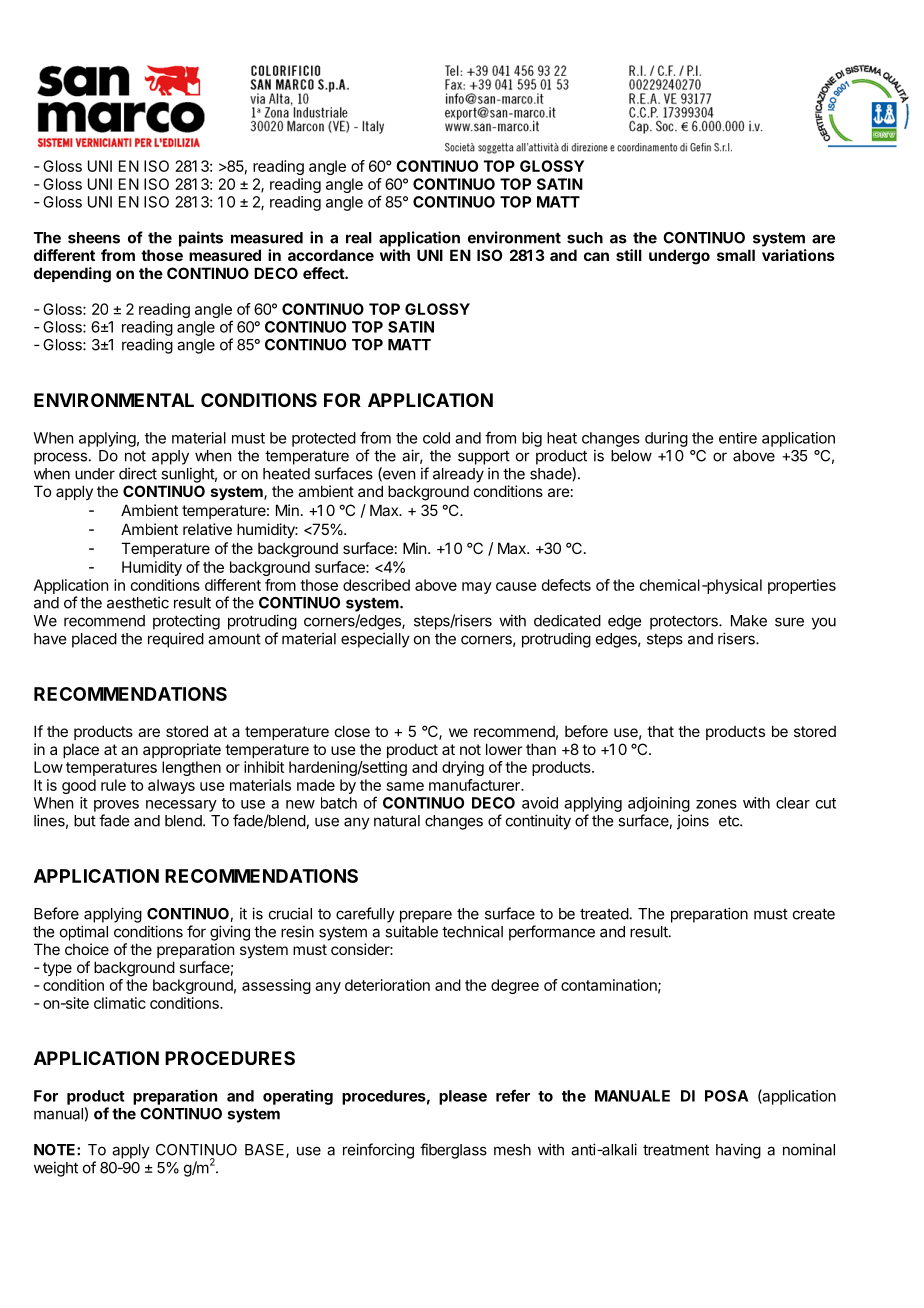  I want to click on properties, so click(802, 586).
